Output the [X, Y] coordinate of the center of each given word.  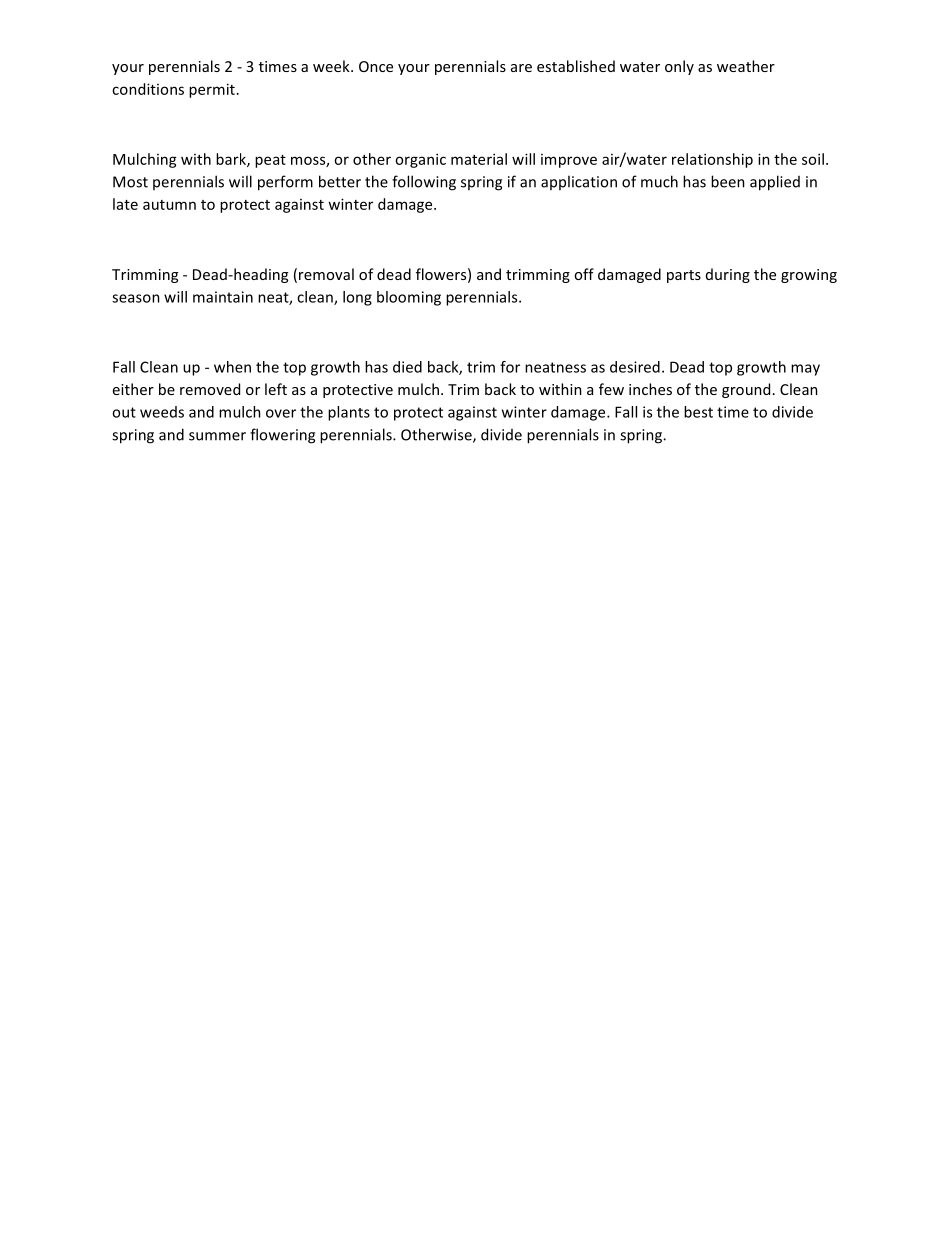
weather [746, 66]
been [728, 181]
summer [217, 436]
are [521, 68]
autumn [169, 205]
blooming [409, 298]
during [728, 275]
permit [212, 90]
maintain [223, 297]
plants [349, 413]
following [424, 183]
